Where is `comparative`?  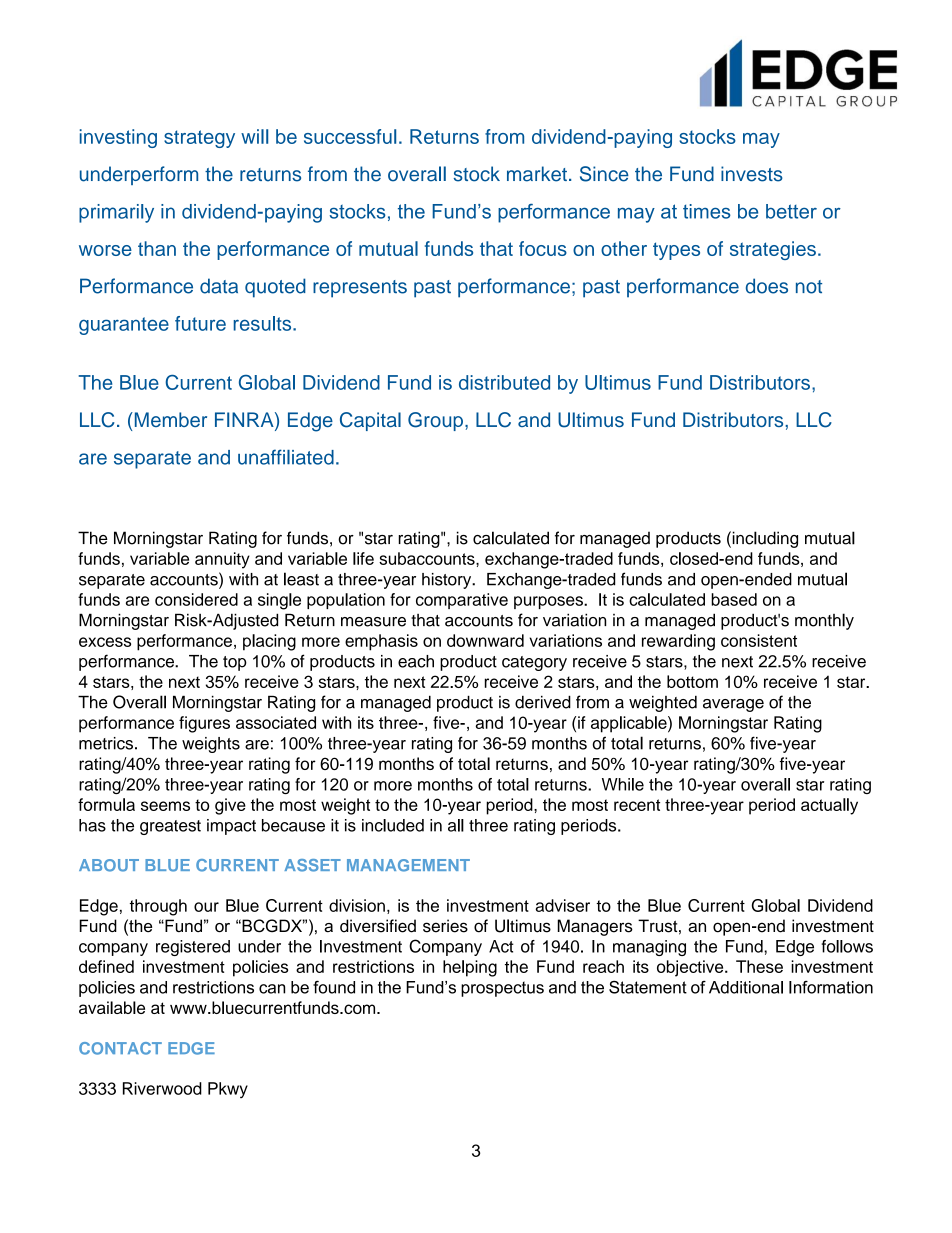 comparative is located at coordinates (462, 601).
